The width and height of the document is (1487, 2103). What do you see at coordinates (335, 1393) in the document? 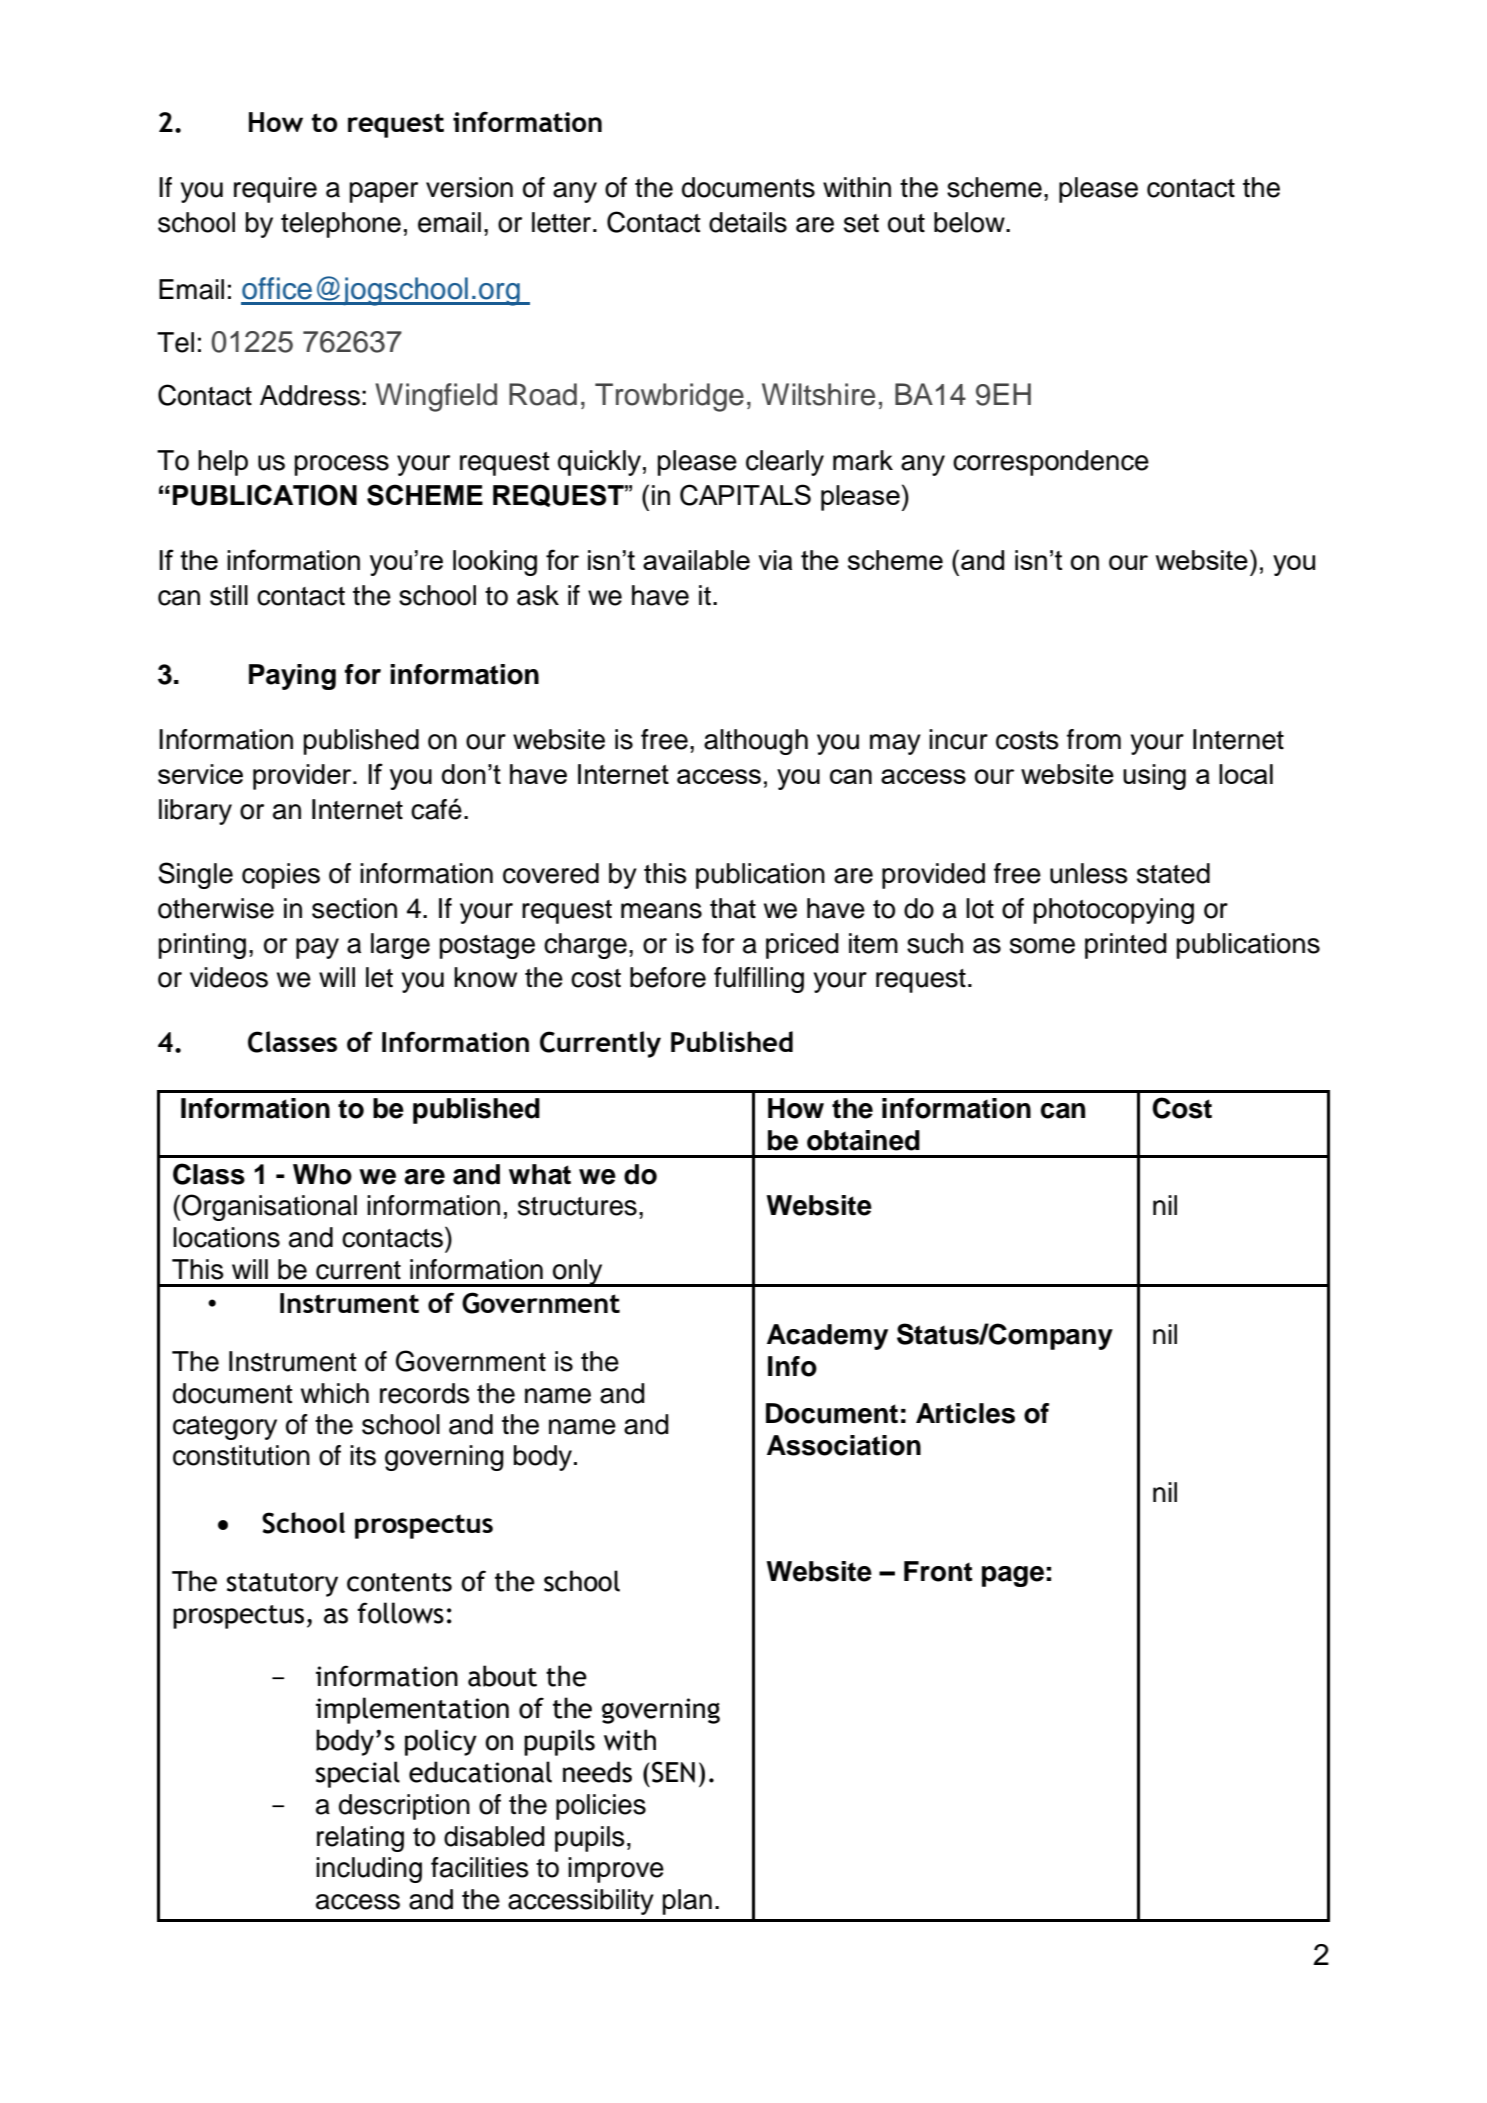
I see `which` at bounding box center [335, 1393].
